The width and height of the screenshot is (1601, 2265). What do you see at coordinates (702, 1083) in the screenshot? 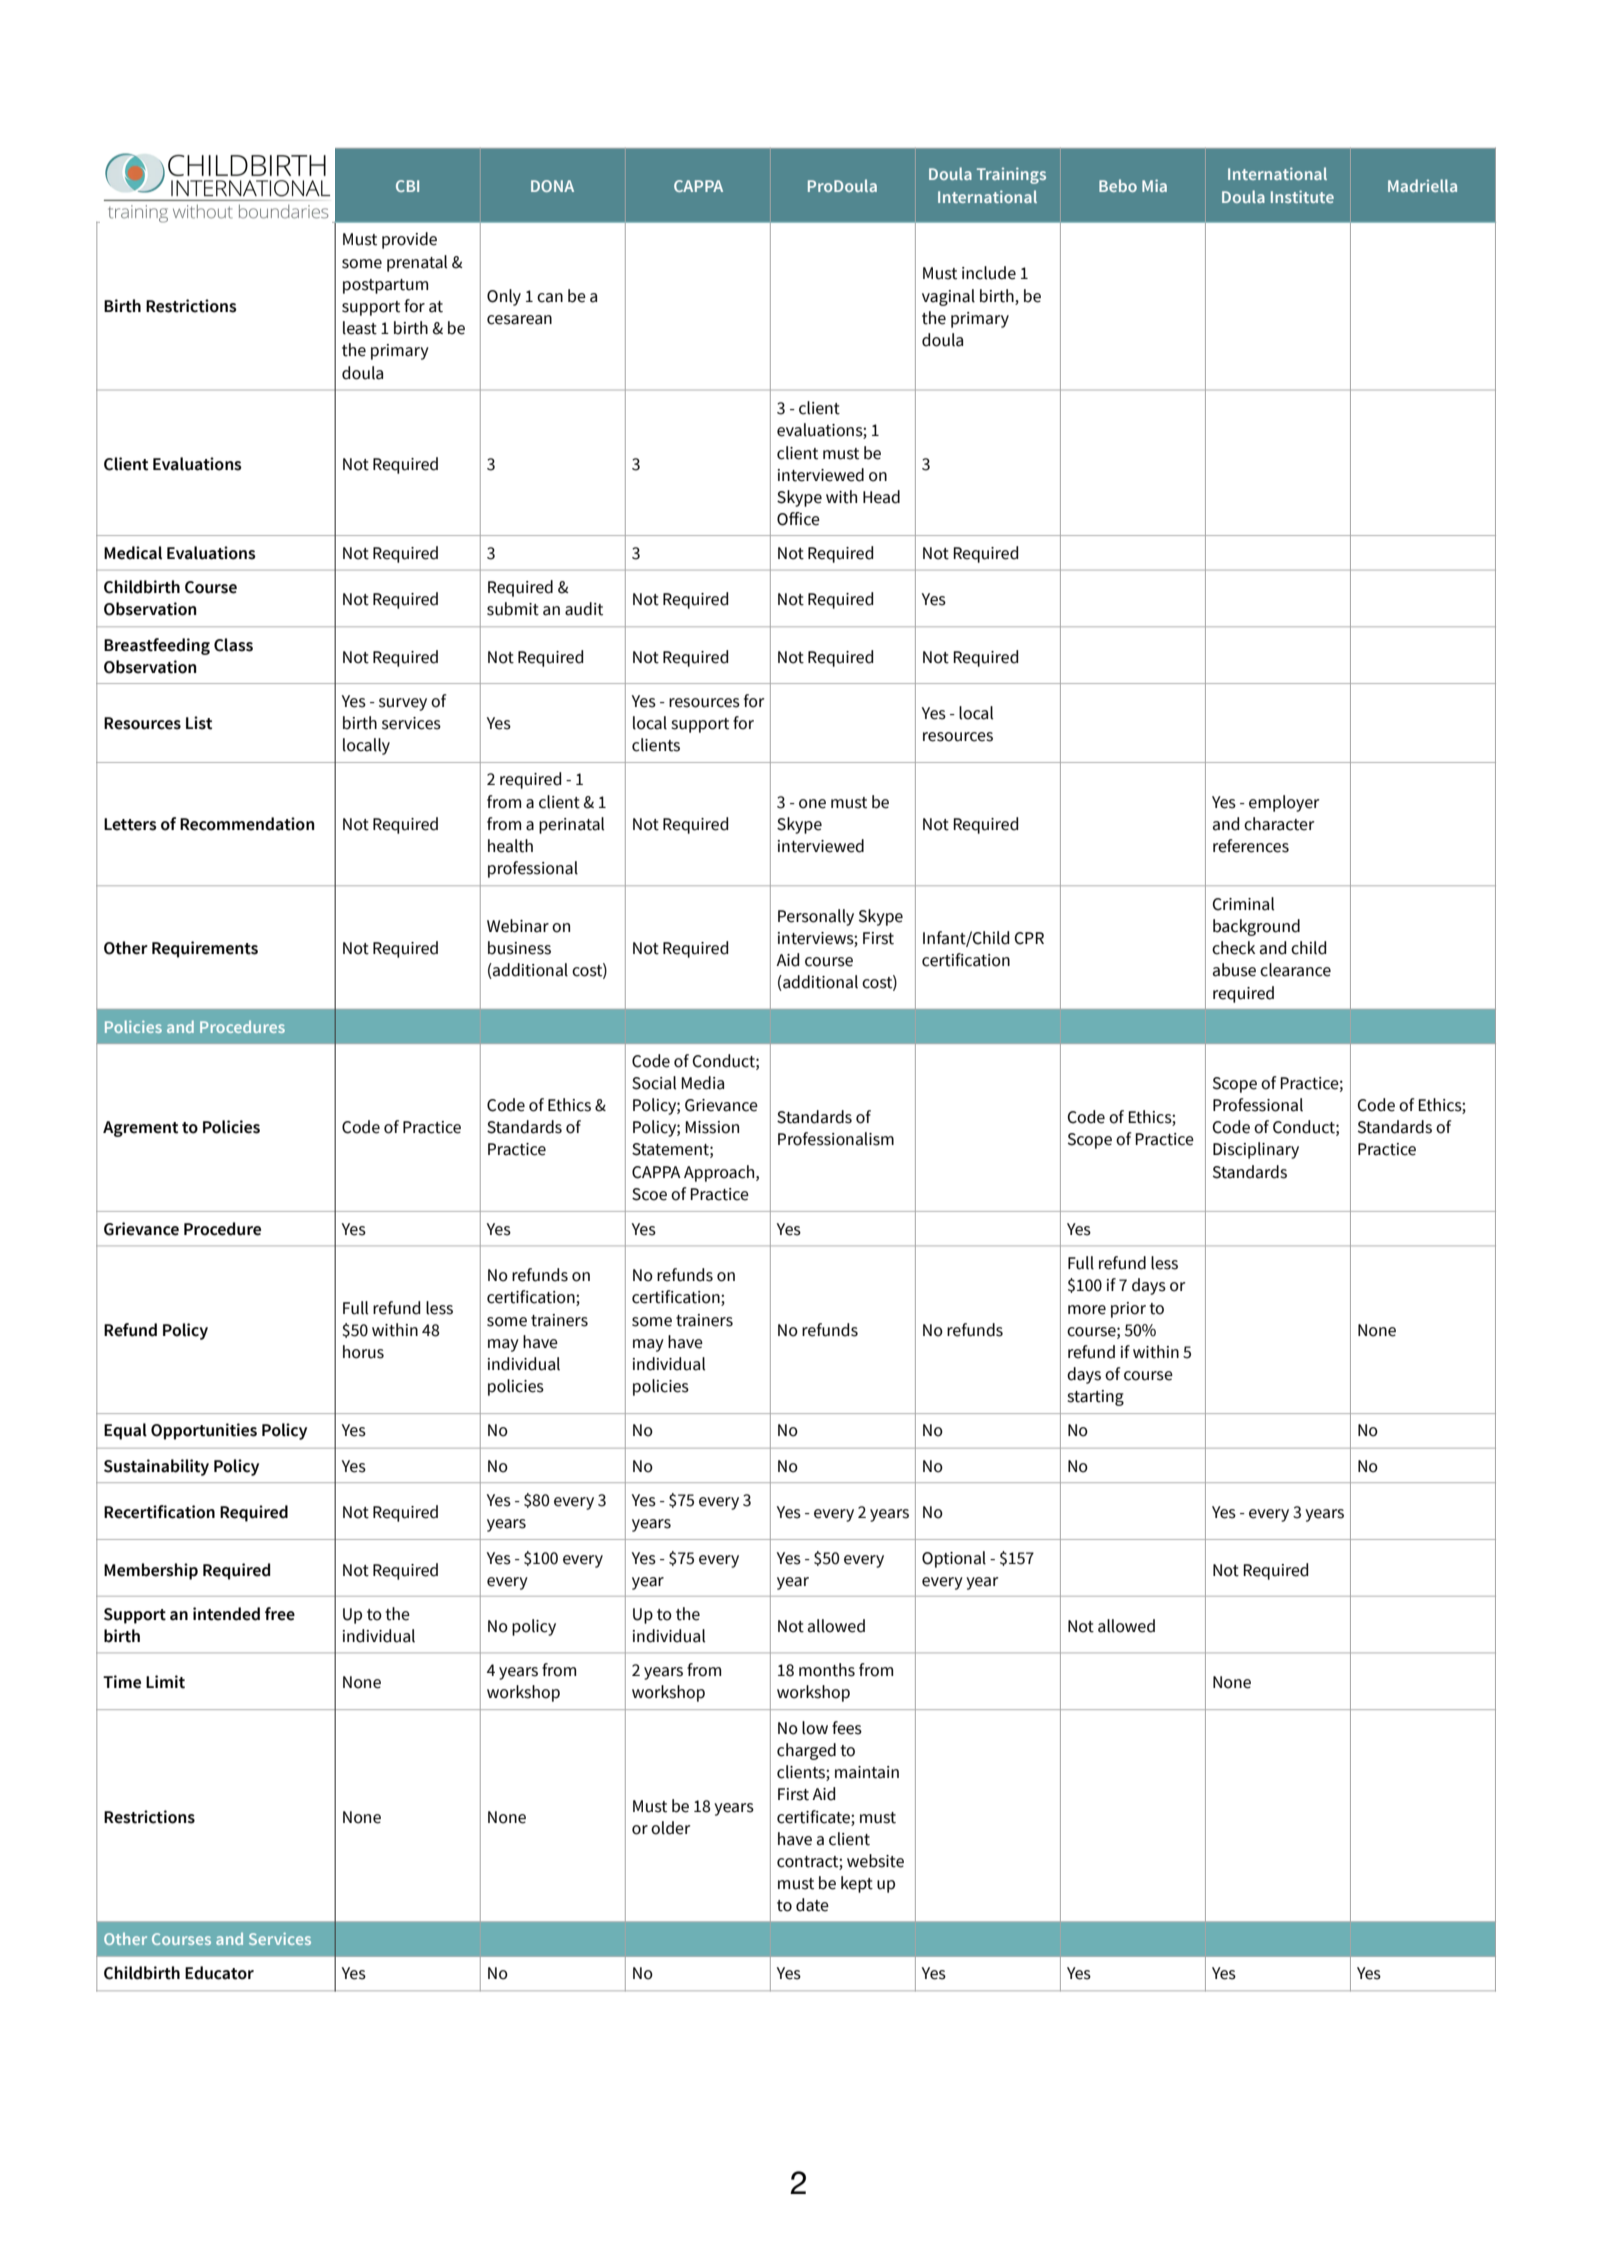
I see `Media` at bounding box center [702, 1083].
